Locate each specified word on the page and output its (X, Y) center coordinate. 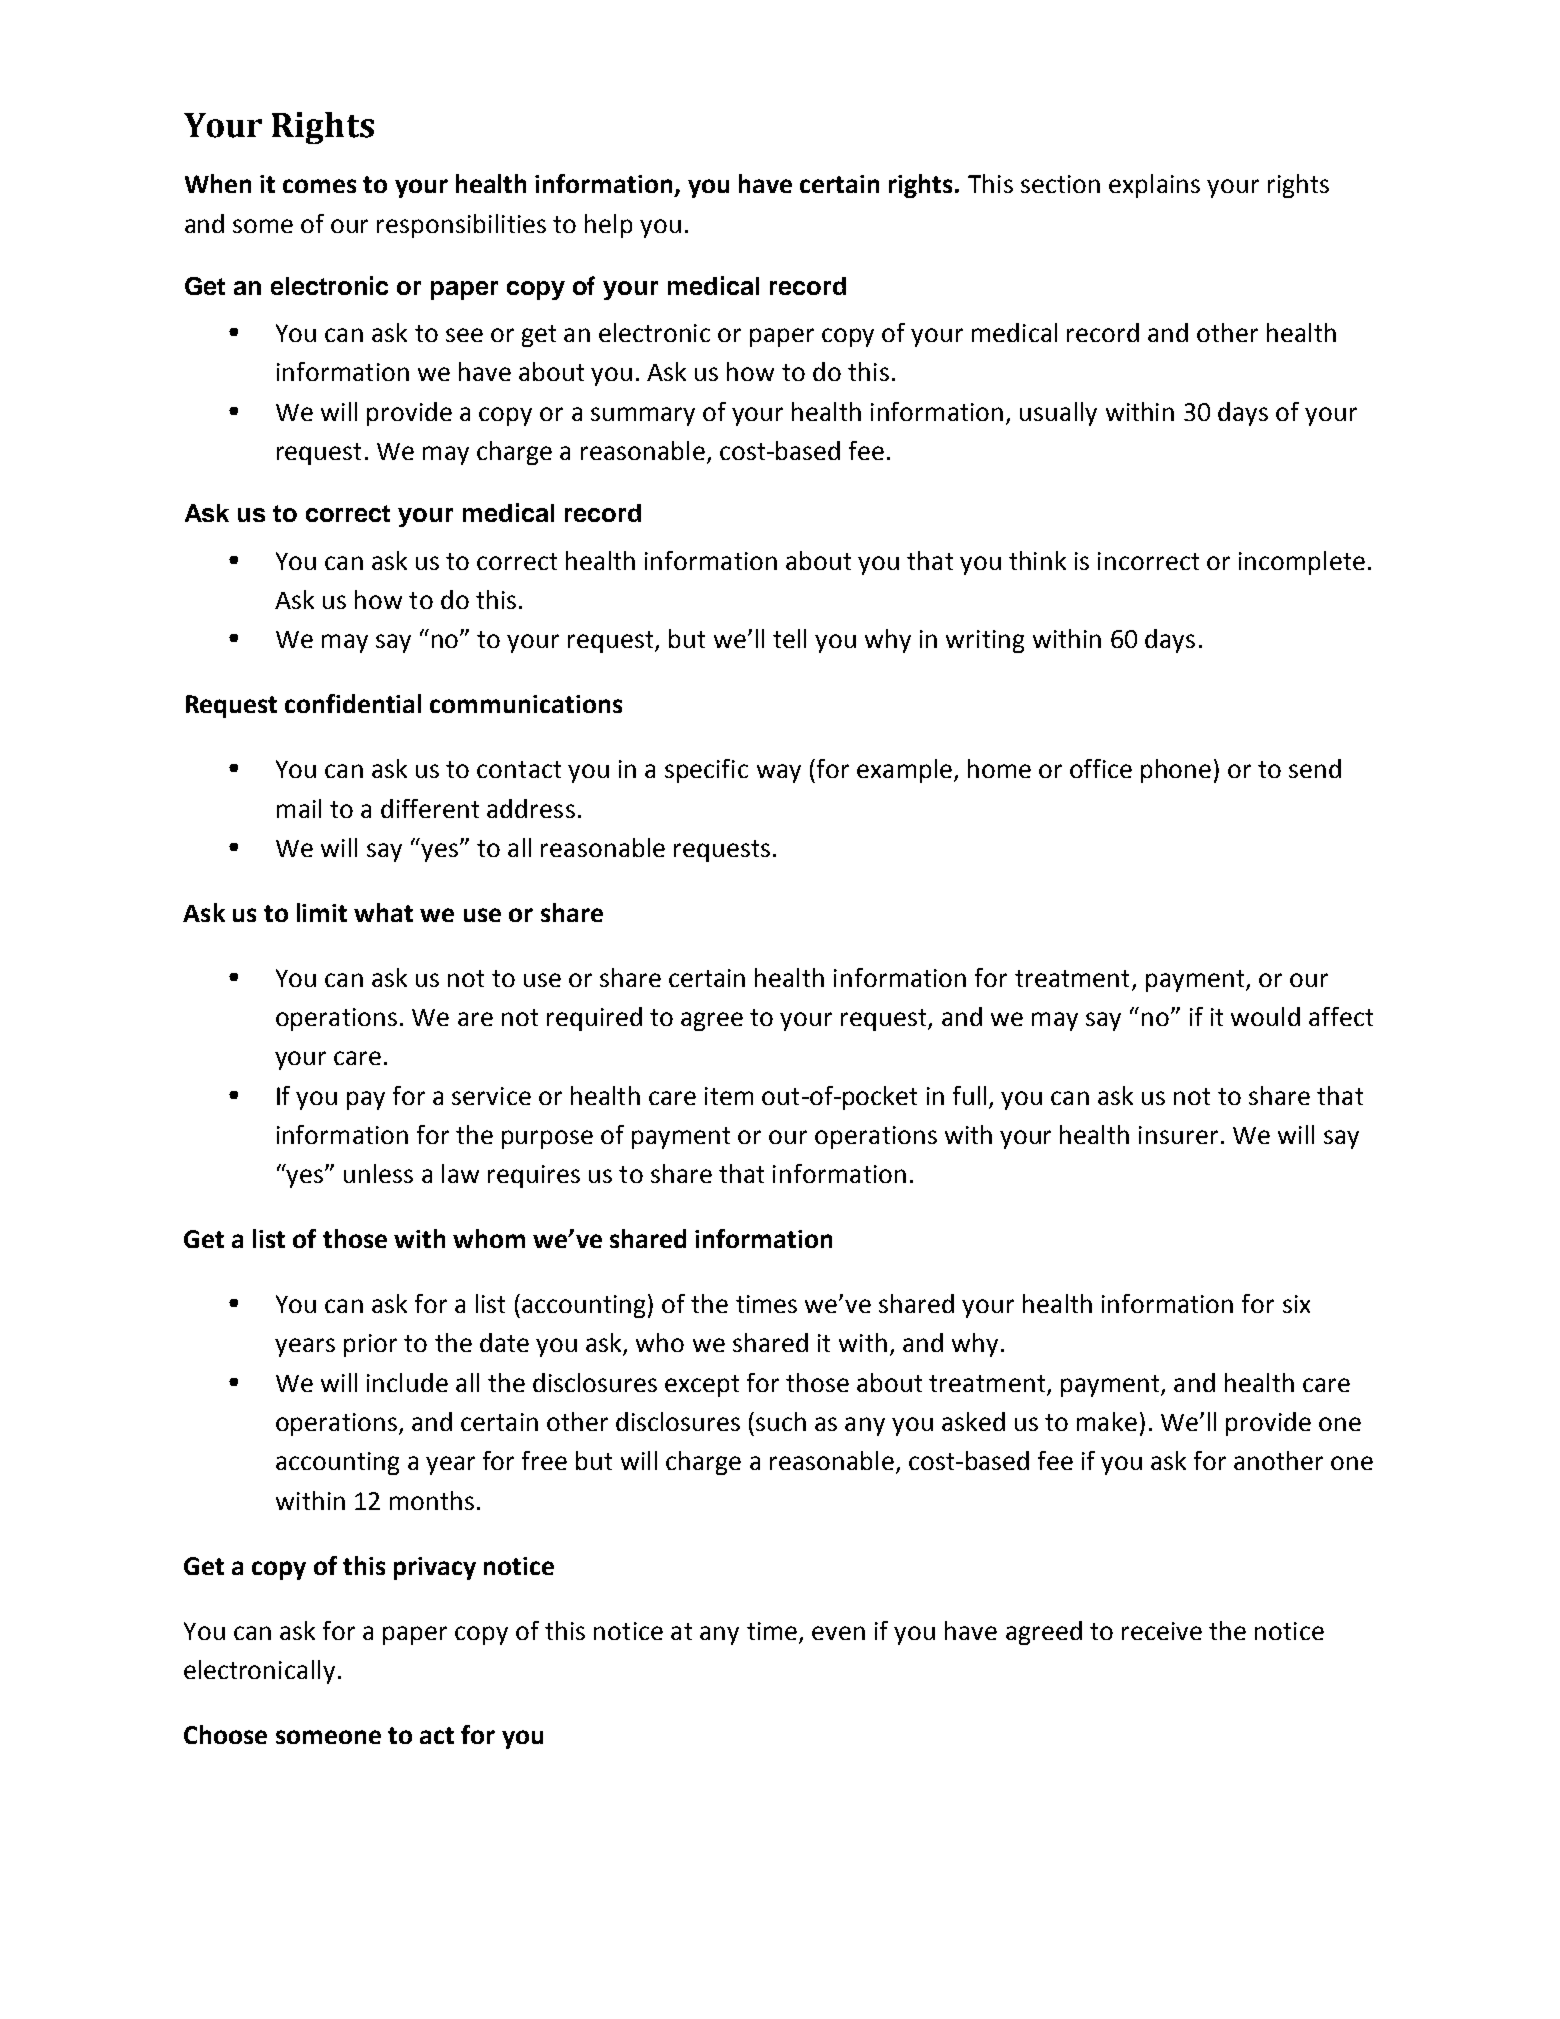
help (608, 226)
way (779, 773)
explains (1154, 186)
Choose (225, 1734)
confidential (353, 703)
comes (319, 186)
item (729, 1096)
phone (1176, 771)
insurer (1178, 1135)
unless (378, 1173)
